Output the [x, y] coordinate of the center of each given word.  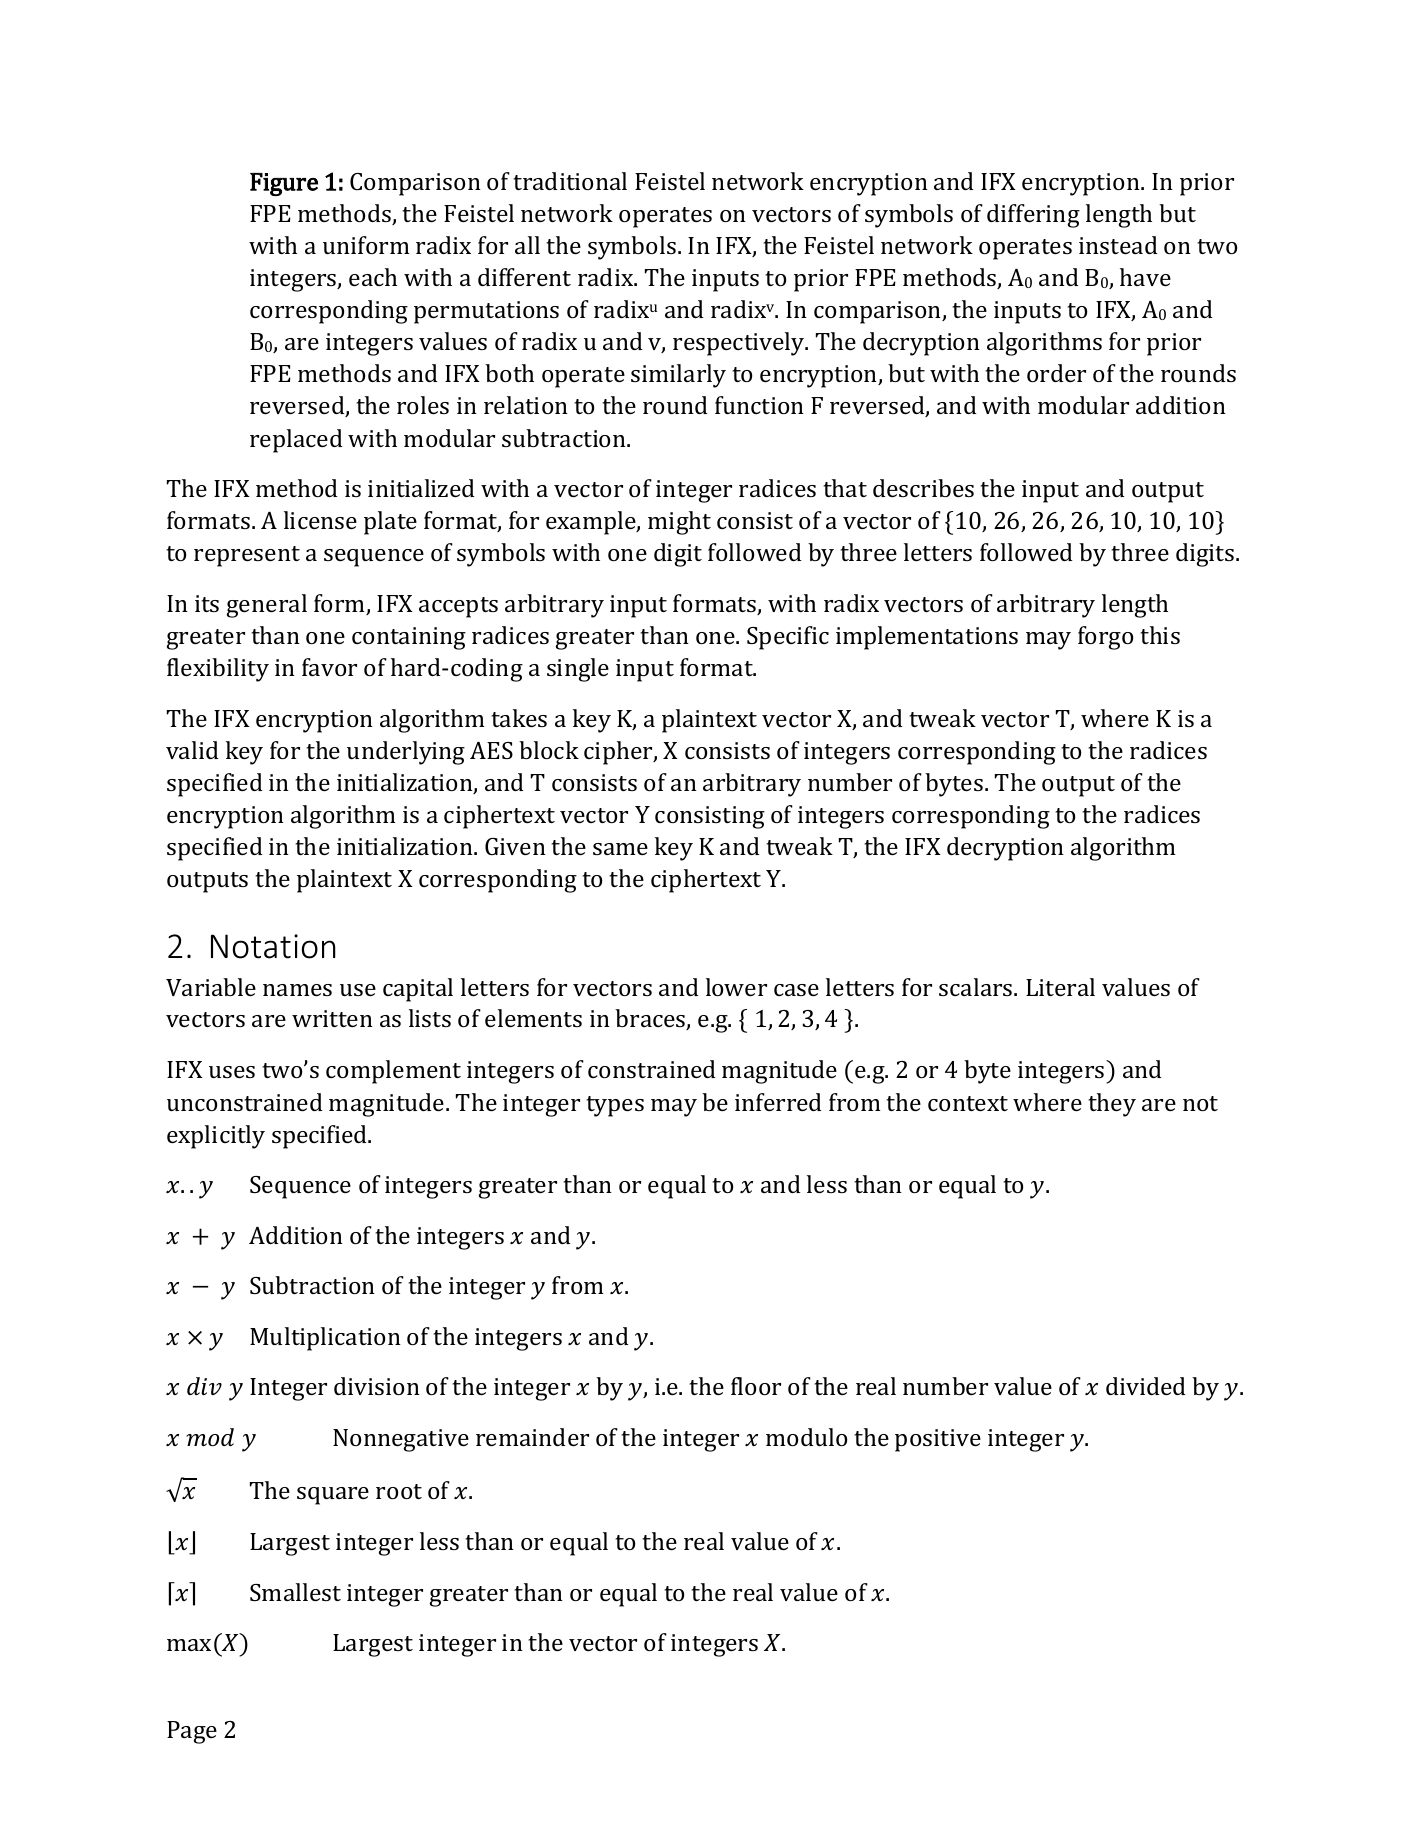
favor [329, 667]
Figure [284, 184]
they [1112, 1105]
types [615, 1106]
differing [1033, 216]
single [578, 670]
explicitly [216, 1137]
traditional [570, 181]
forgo [1105, 638]
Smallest [295, 1592]
